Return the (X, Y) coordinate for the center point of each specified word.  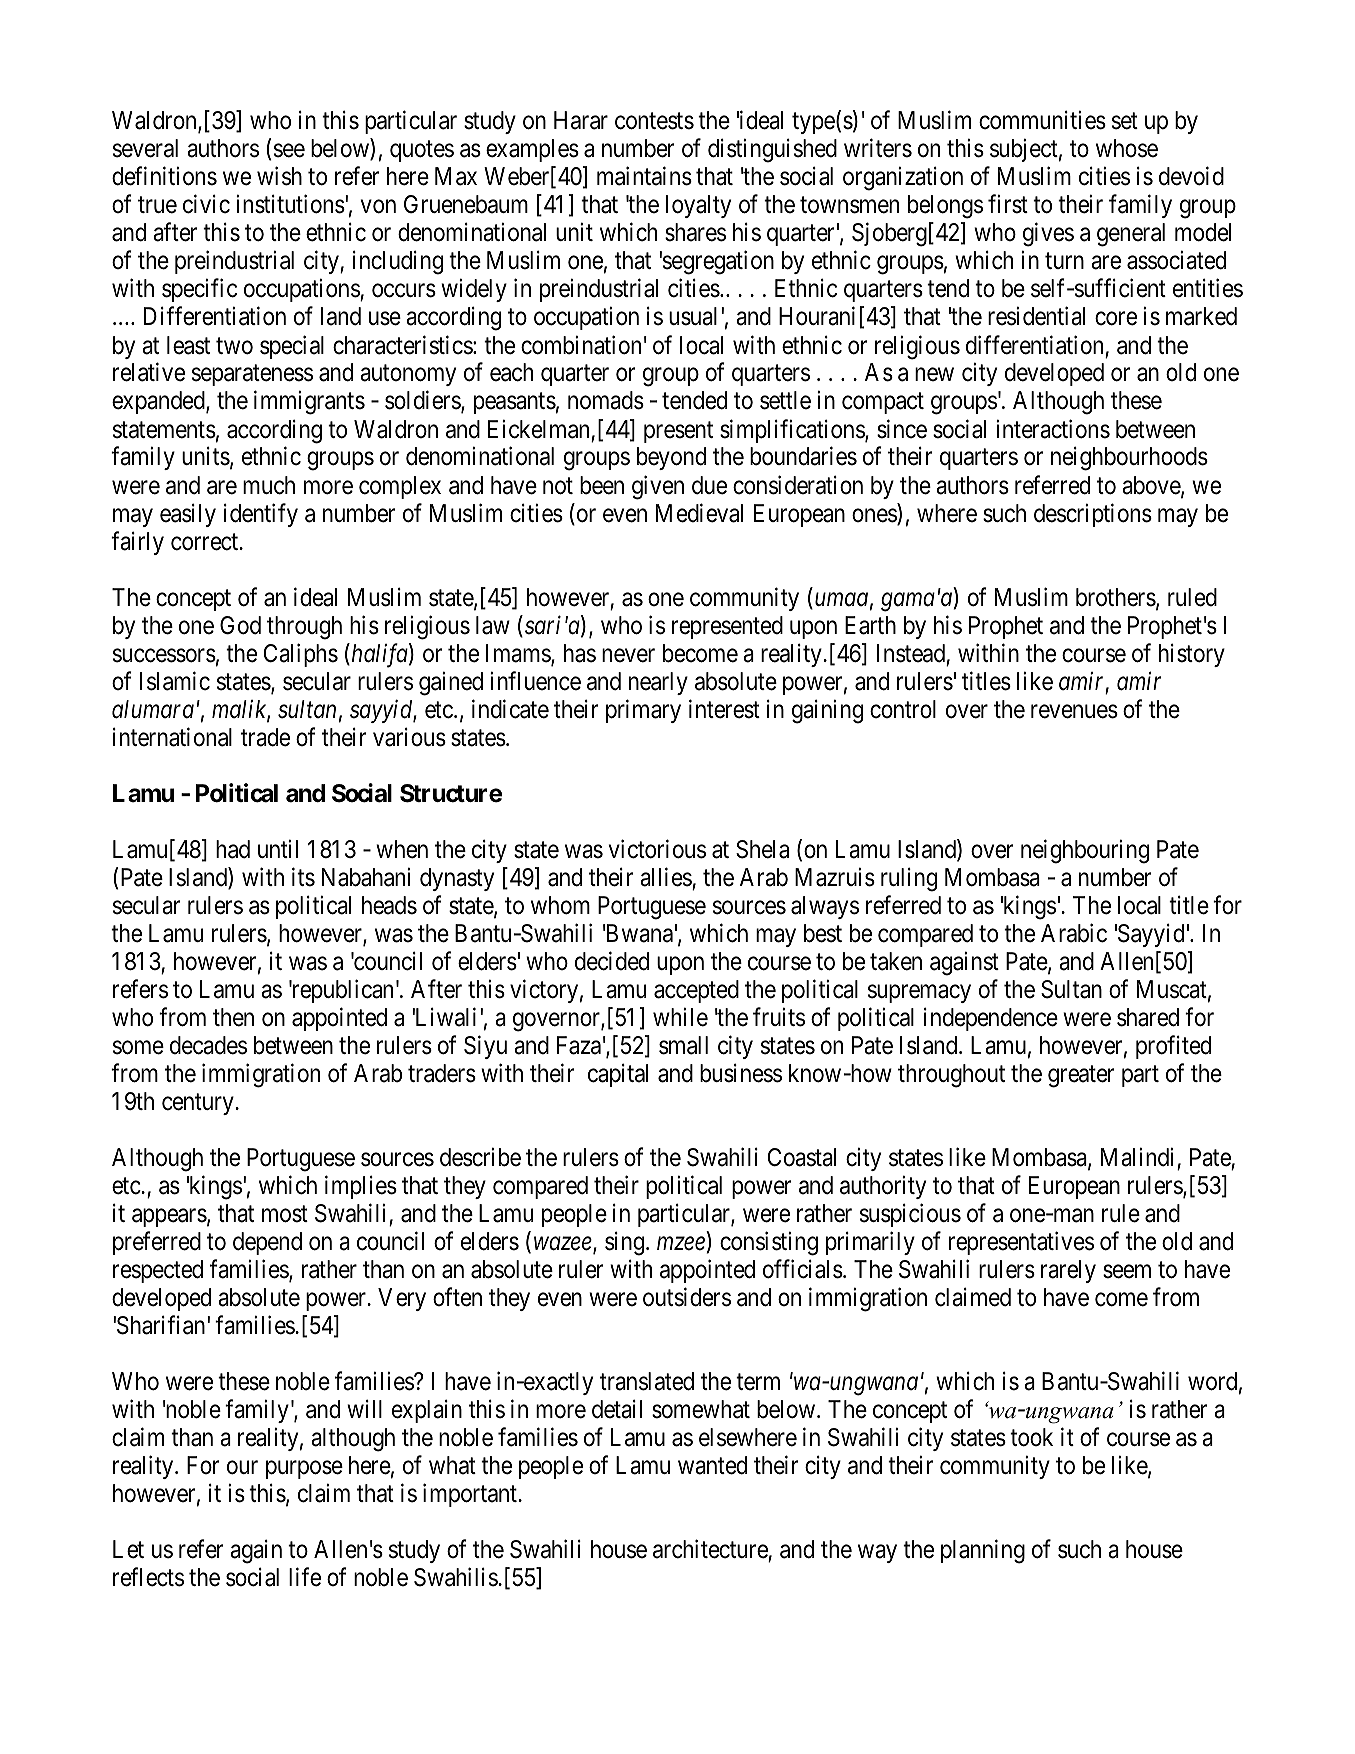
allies (666, 877)
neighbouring (1085, 851)
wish (279, 176)
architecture (710, 1549)
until (278, 848)
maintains (644, 176)
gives (1048, 235)
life (305, 1577)
